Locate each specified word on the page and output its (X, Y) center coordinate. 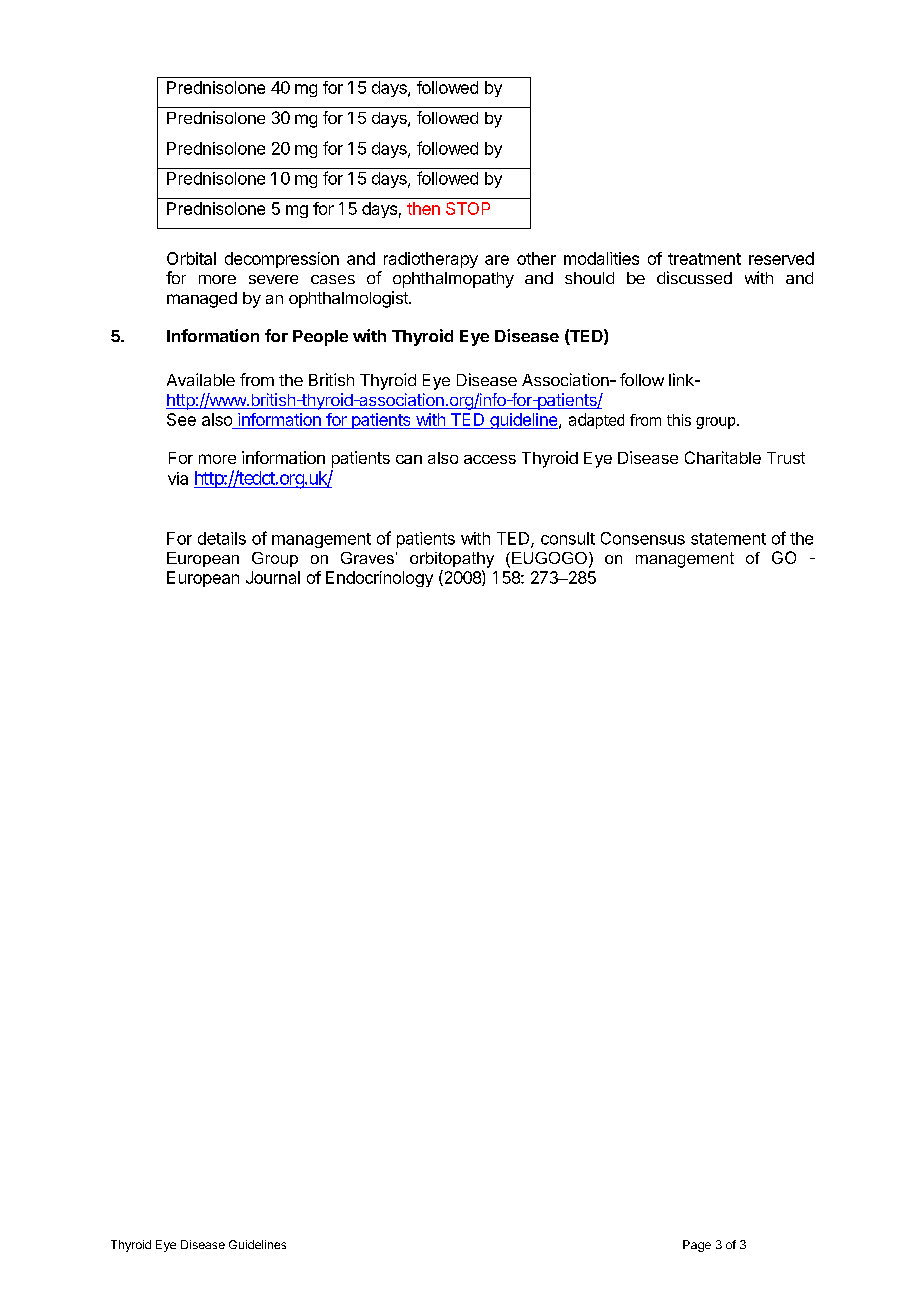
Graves (367, 558)
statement (728, 539)
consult (568, 538)
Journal (273, 577)
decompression (282, 260)
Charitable (723, 457)
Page (697, 1246)
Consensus (643, 538)
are (497, 260)
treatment (704, 259)
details (222, 538)
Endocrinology (379, 579)
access (490, 459)
